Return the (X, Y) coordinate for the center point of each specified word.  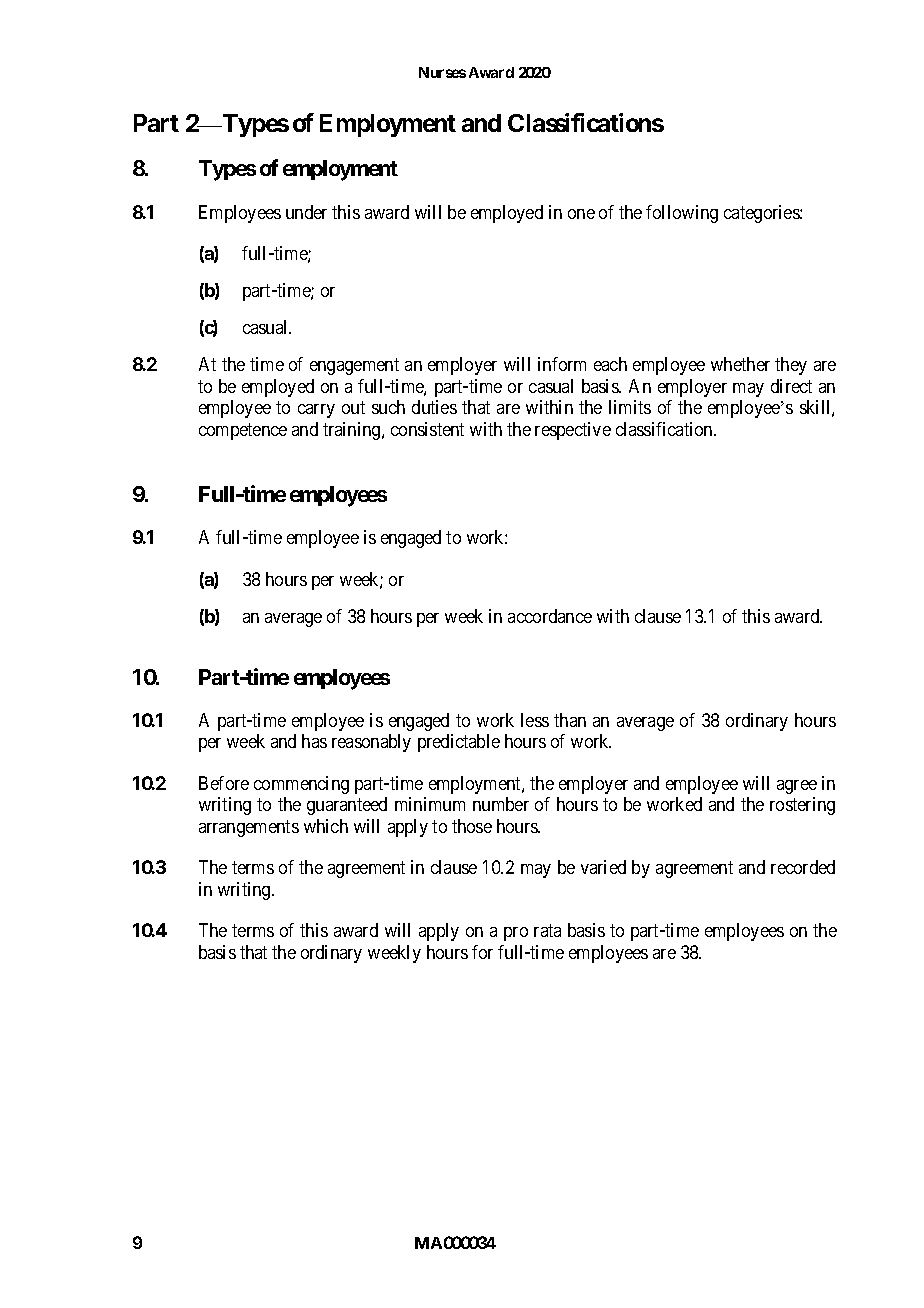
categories (762, 214)
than (570, 720)
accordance (550, 616)
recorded (803, 867)
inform (562, 364)
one (581, 214)
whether (740, 364)
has (314, 741)
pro (516, 934)
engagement (354, 367)
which (326, 826)
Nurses (442, 72)
